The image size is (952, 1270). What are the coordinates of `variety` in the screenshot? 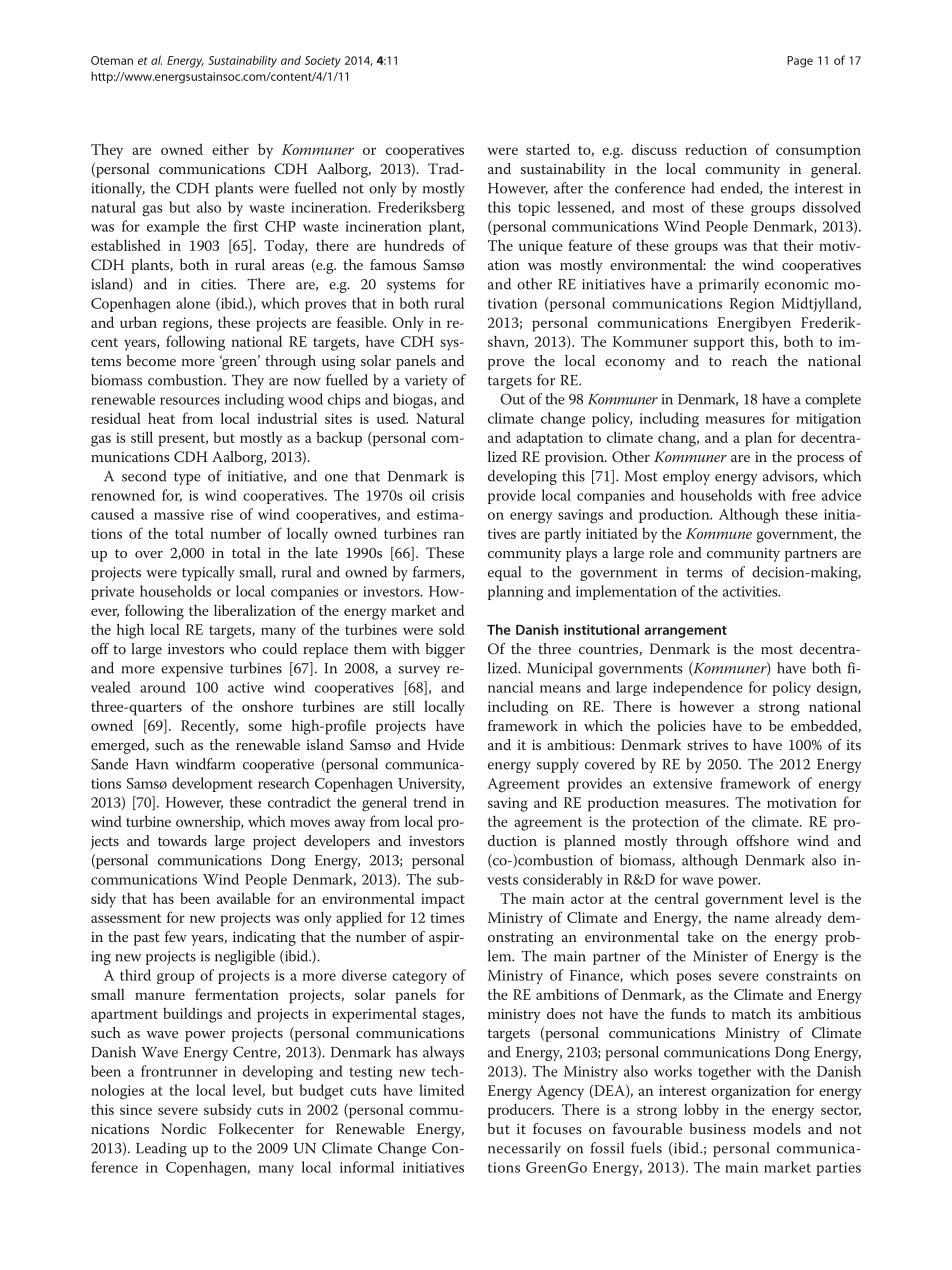 It's located at (426, 382).
